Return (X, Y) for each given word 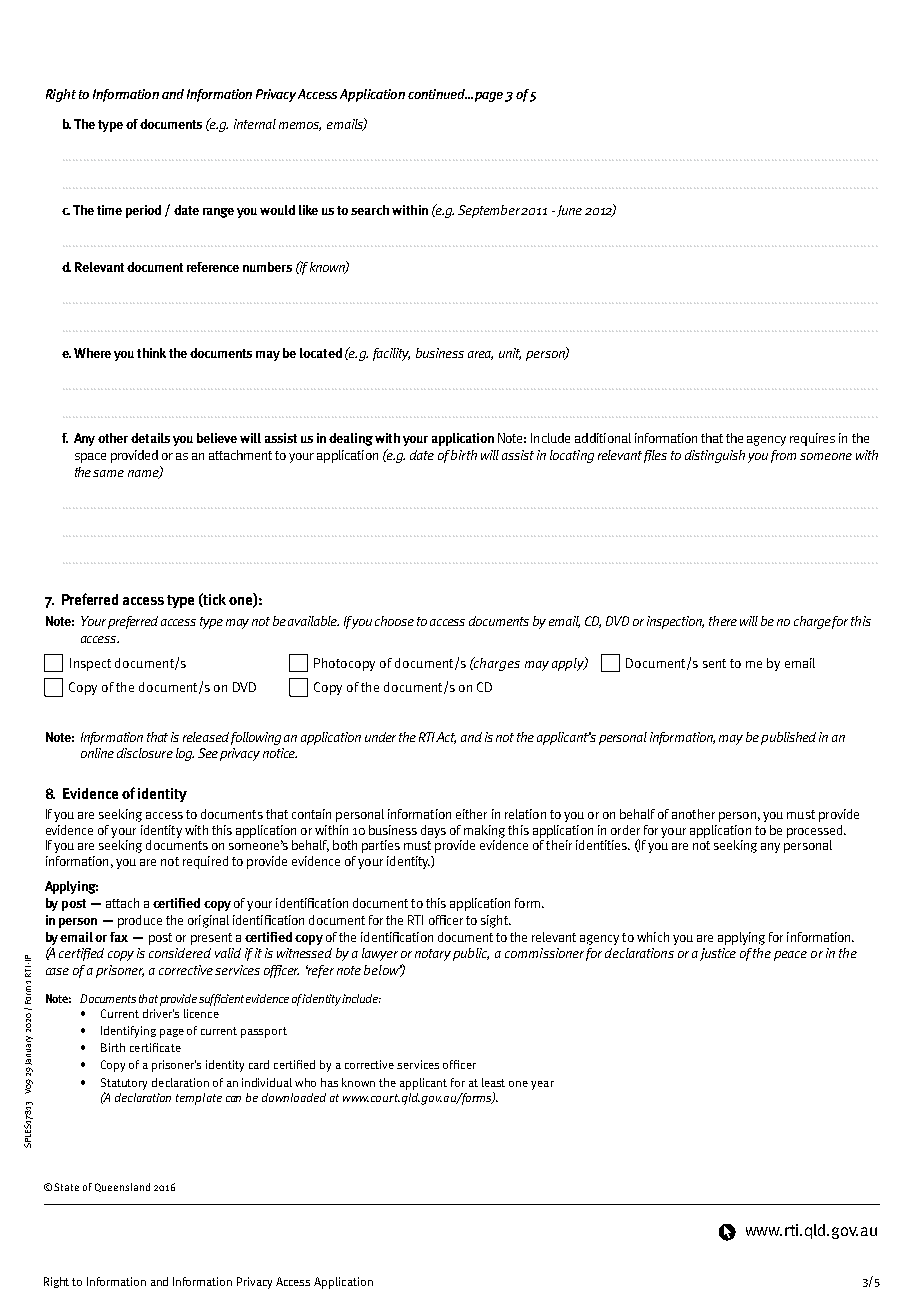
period (143, 211)
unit (510, 354)
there (723, 621)
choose (394, 621)
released (206, 737)
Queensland (122, 1187)
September (490, 211)
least (493, 1082)
